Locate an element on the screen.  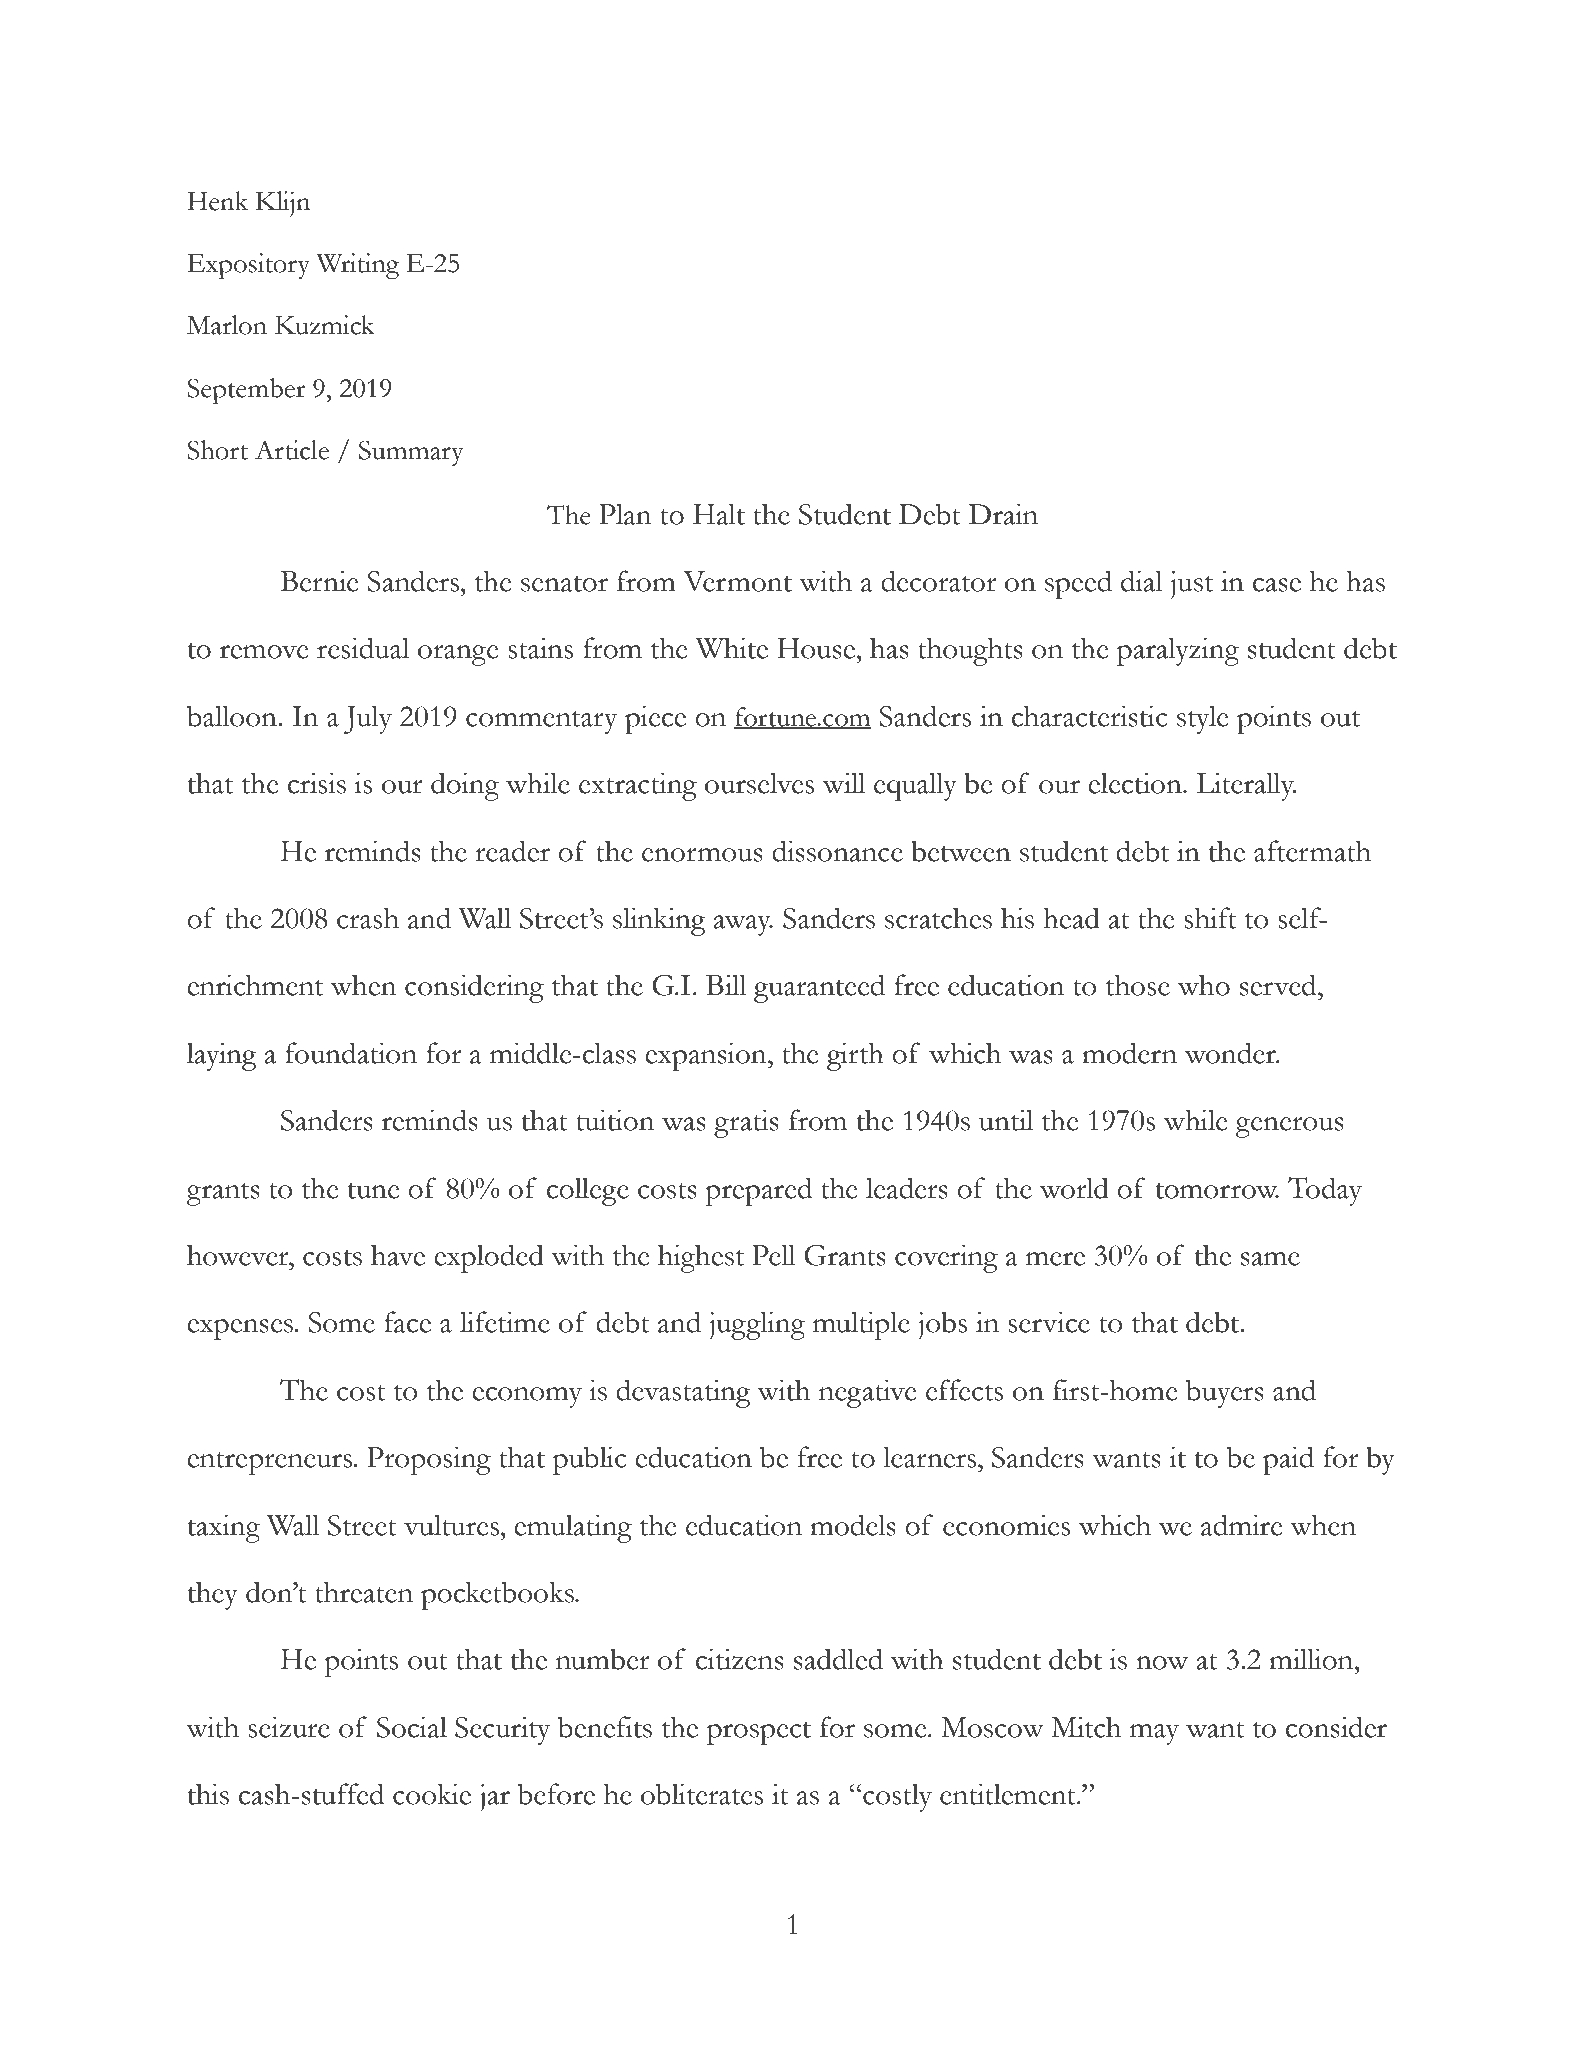
foundation is located at coordinates (351, 1053).
